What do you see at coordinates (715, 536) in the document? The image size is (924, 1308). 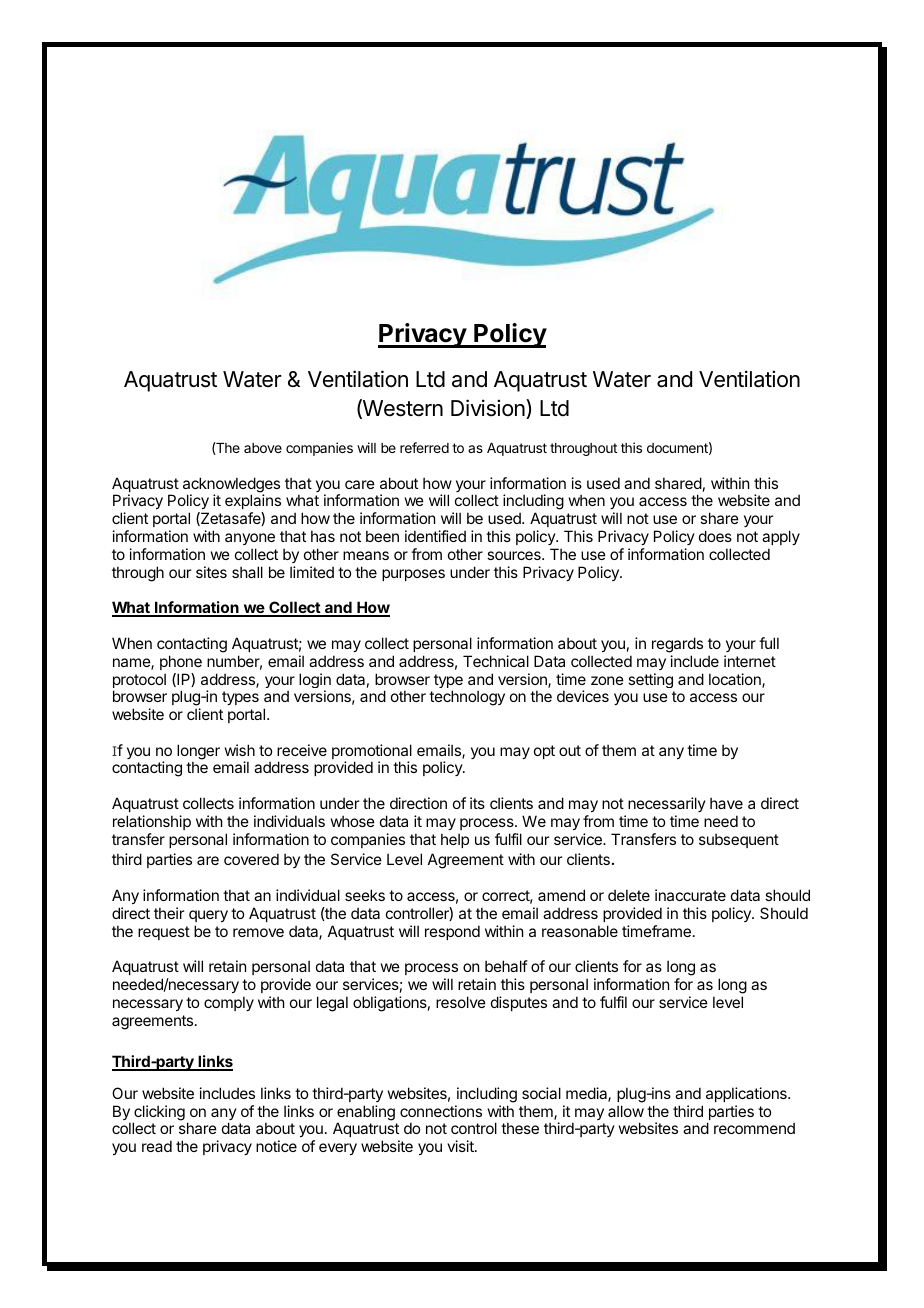 I see `does` at bounding box center [715, 536].
